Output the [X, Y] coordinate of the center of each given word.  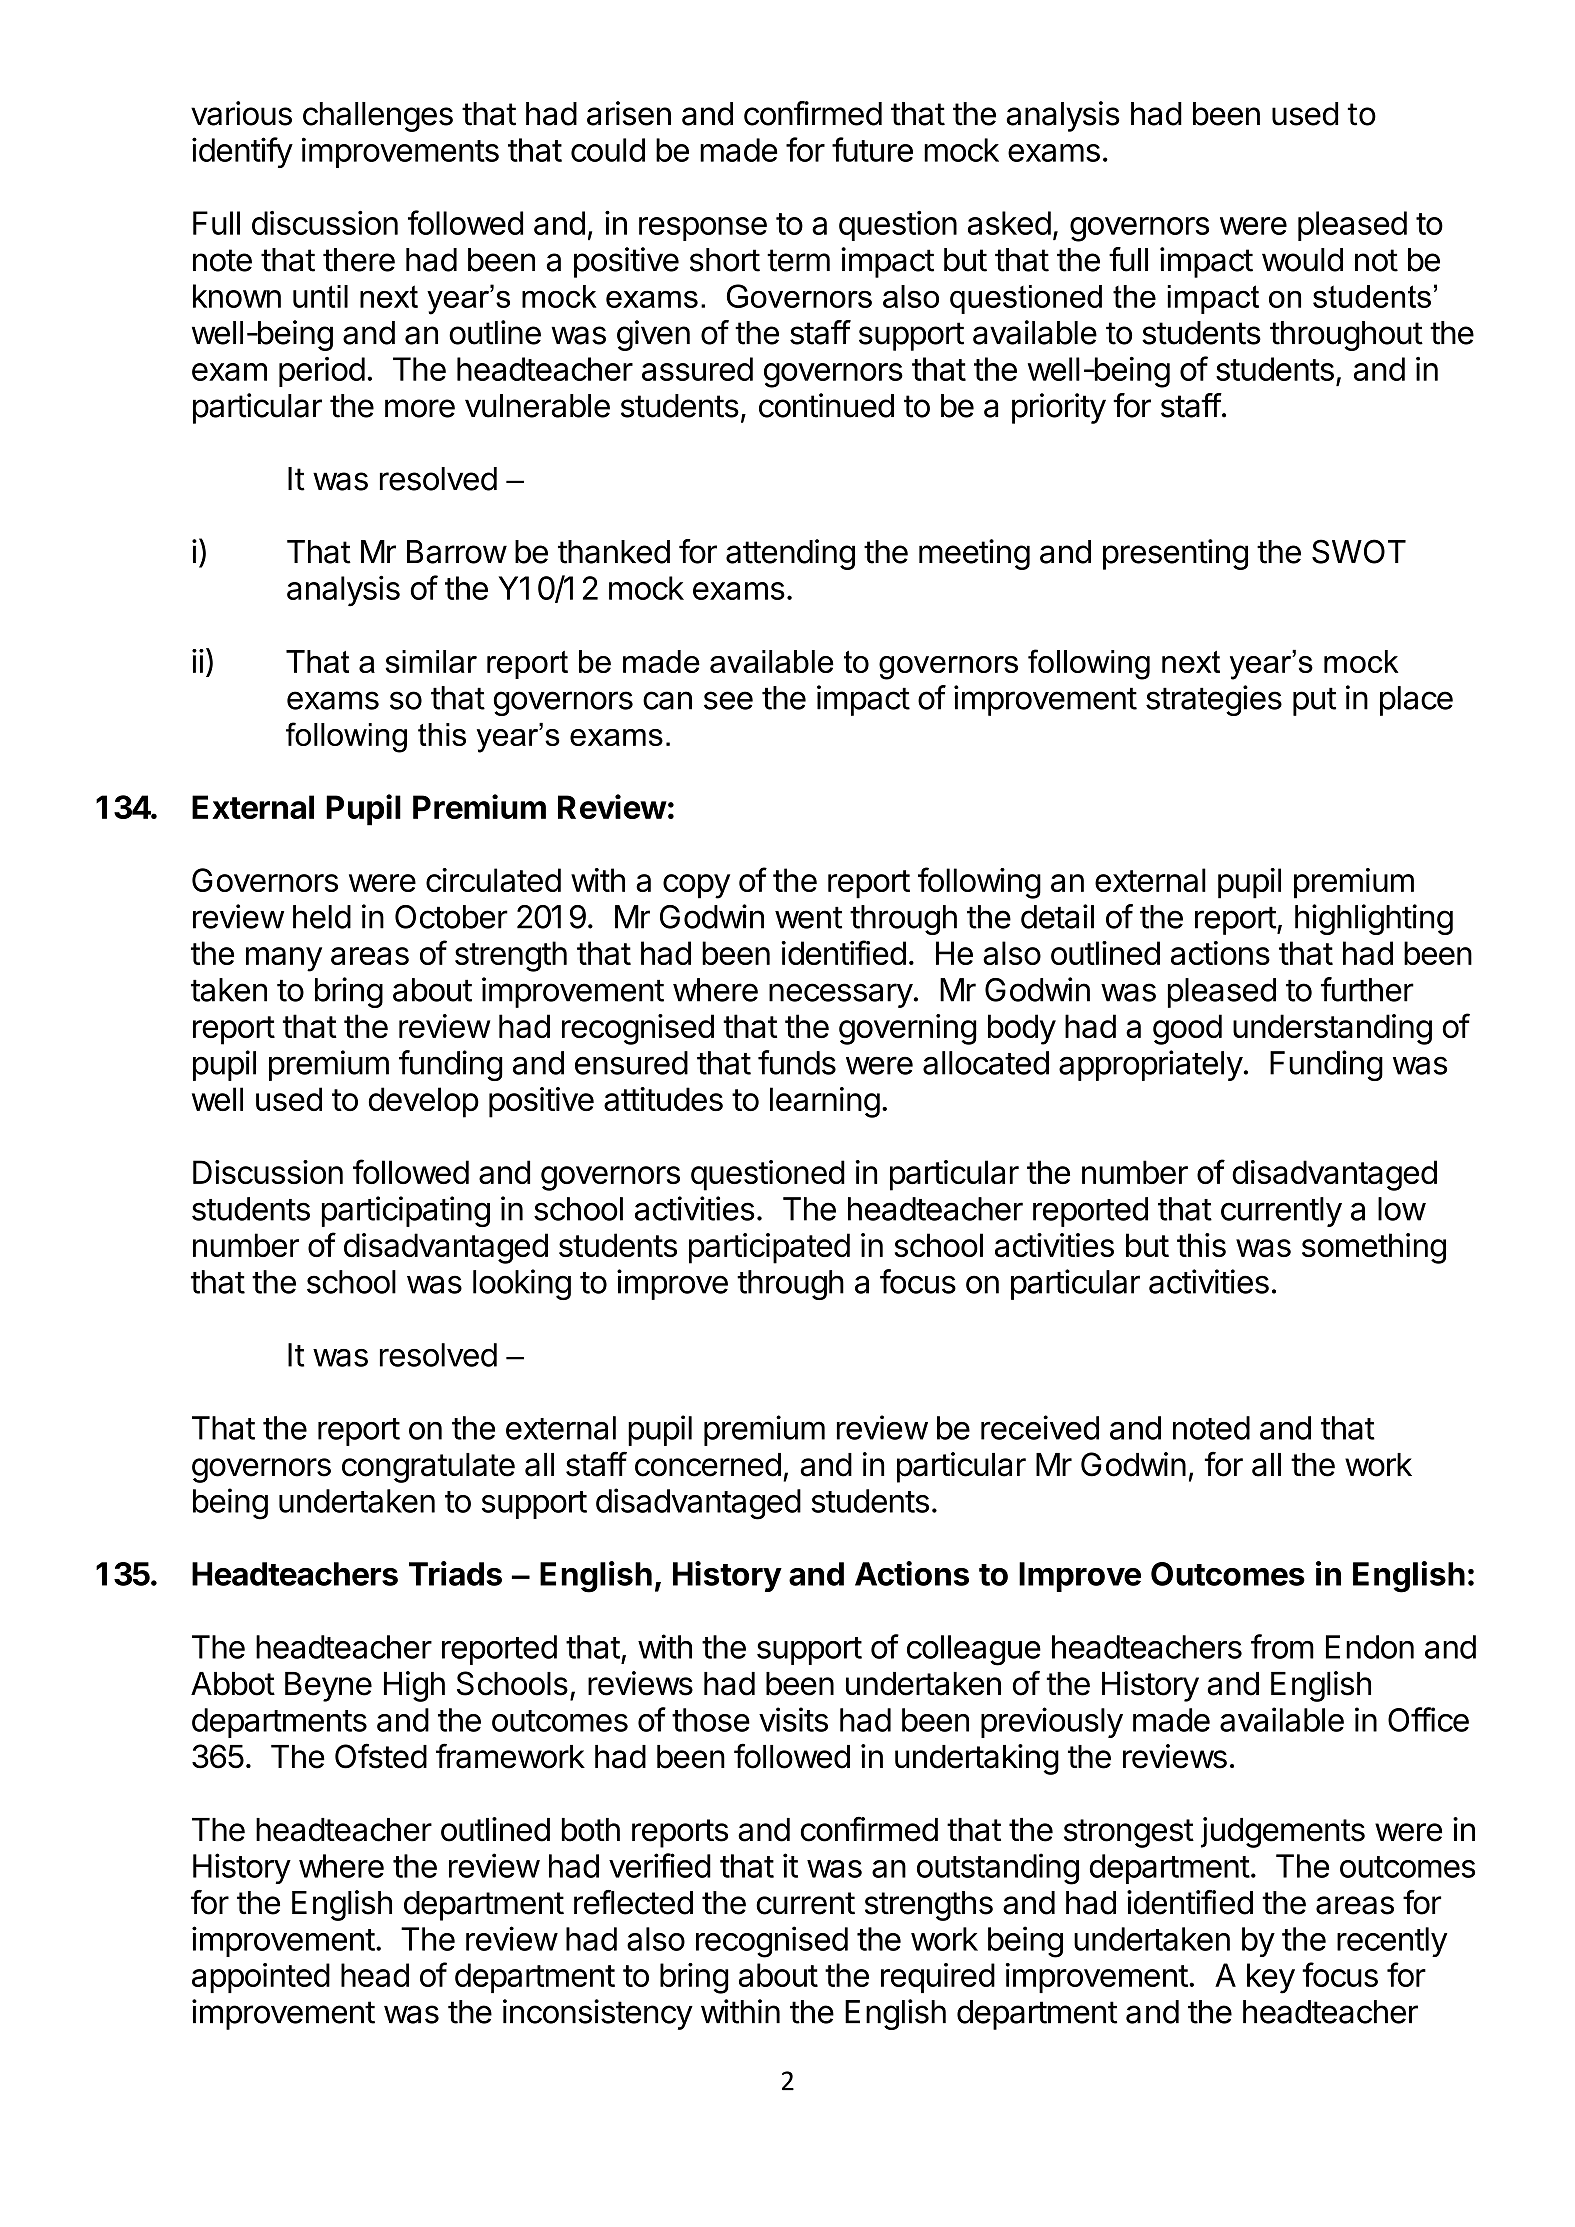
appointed [261, 1978]
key [1271, 1978]
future [872, 149]
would [1302, 260]
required [938, 1978]
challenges [378, 117]
